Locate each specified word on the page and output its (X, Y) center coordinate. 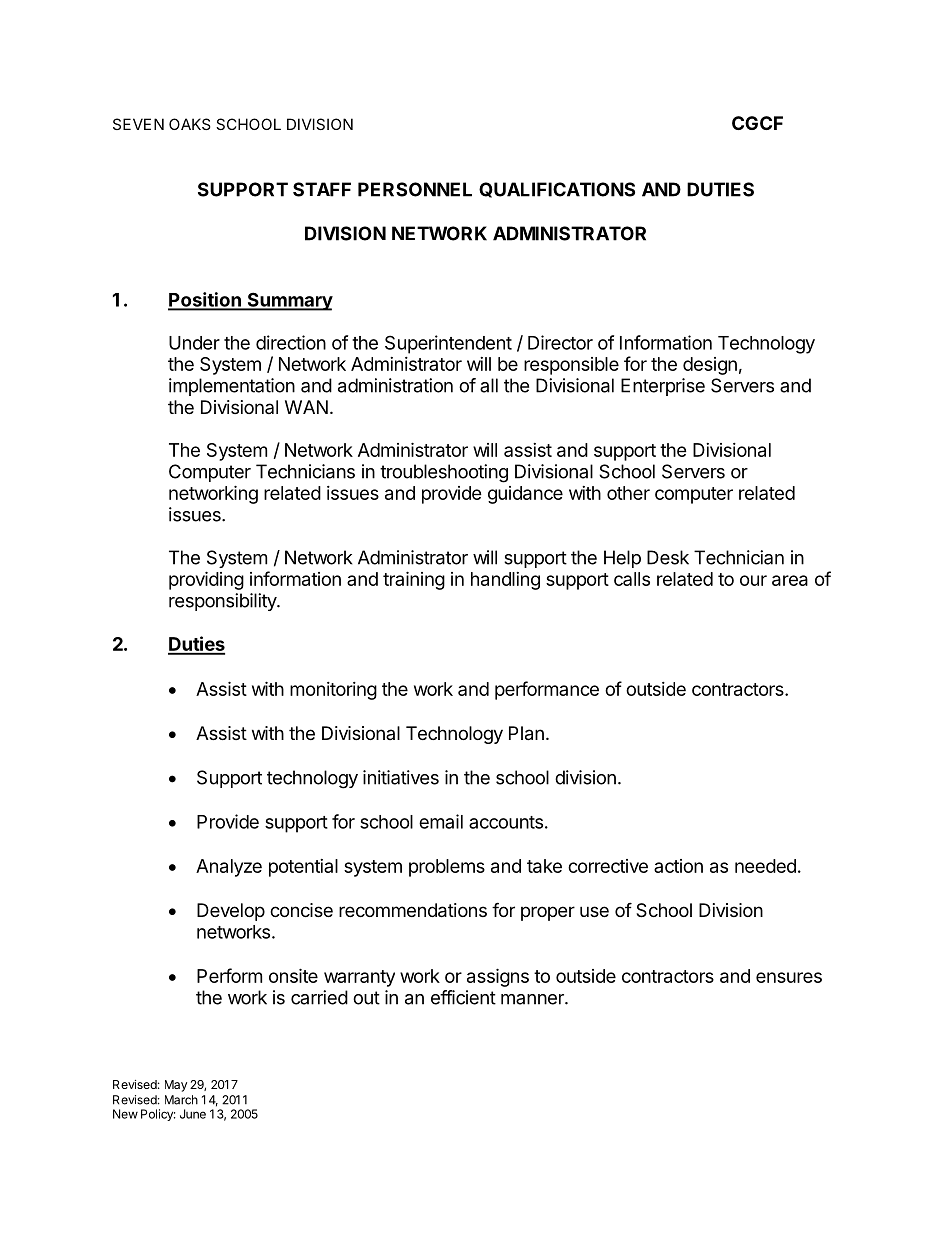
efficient (463, 997)
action (678, 866)
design (710, 366)
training (414, 580)
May (176, 1086)
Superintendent (448, 344)
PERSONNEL (415, 189)
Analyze (229, 868)
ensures (789, 977)
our (753, 580)
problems (447, 868)
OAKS (190, 124)
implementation (232, 387)
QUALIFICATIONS (557, 190)
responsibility (223, 602)
